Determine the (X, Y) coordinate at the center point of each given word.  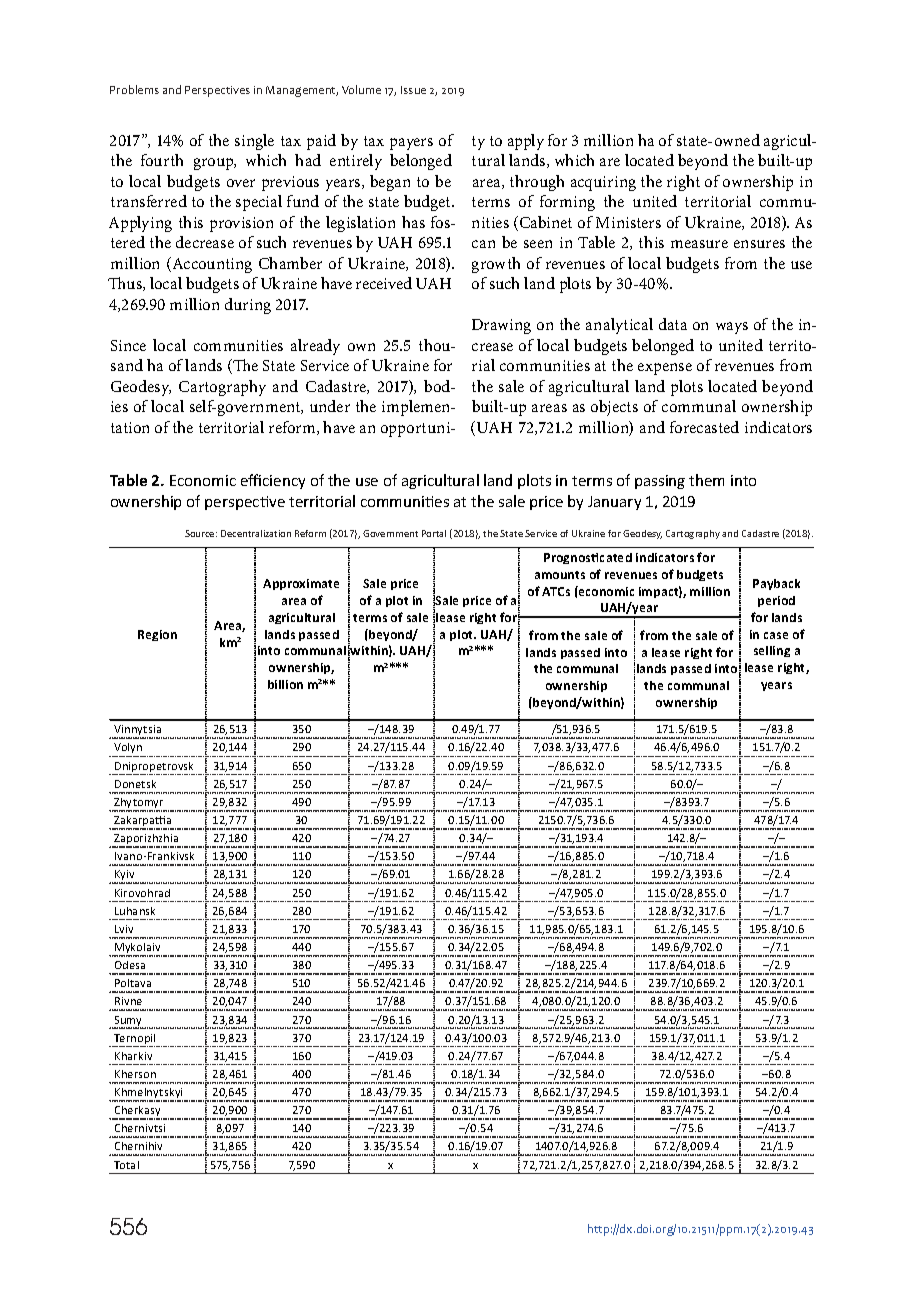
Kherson (135, 1074)
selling (772, 651)
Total (126, 1165)
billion (285, 684)
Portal (434, 533)
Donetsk (135, 784)
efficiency (273, 481)
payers (411, 144)
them (706, 480)
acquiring (603, 183)
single (254, 142)
